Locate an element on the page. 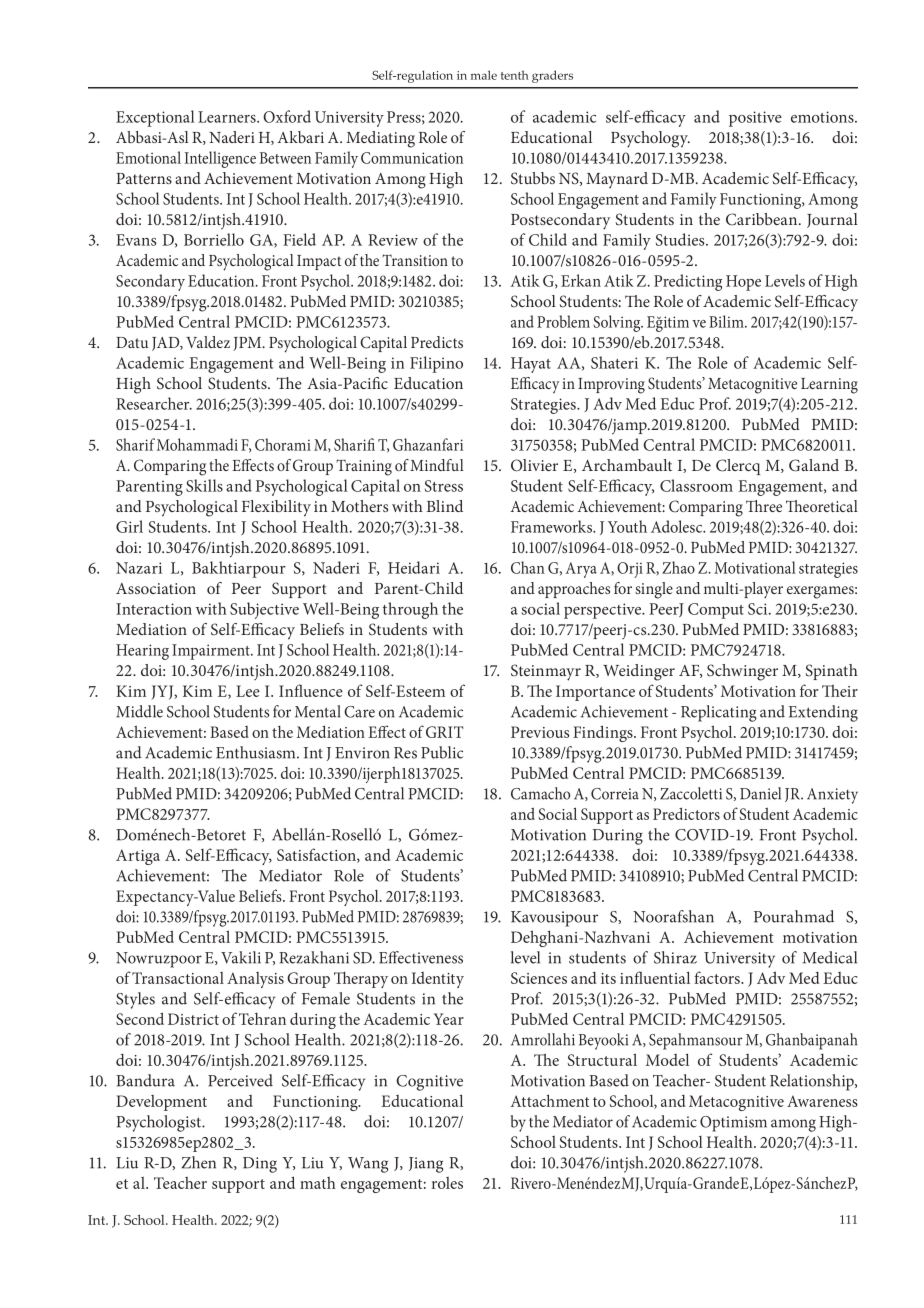 The image size is (924, 1308). Impairment is located at coordinates (212, 652).
